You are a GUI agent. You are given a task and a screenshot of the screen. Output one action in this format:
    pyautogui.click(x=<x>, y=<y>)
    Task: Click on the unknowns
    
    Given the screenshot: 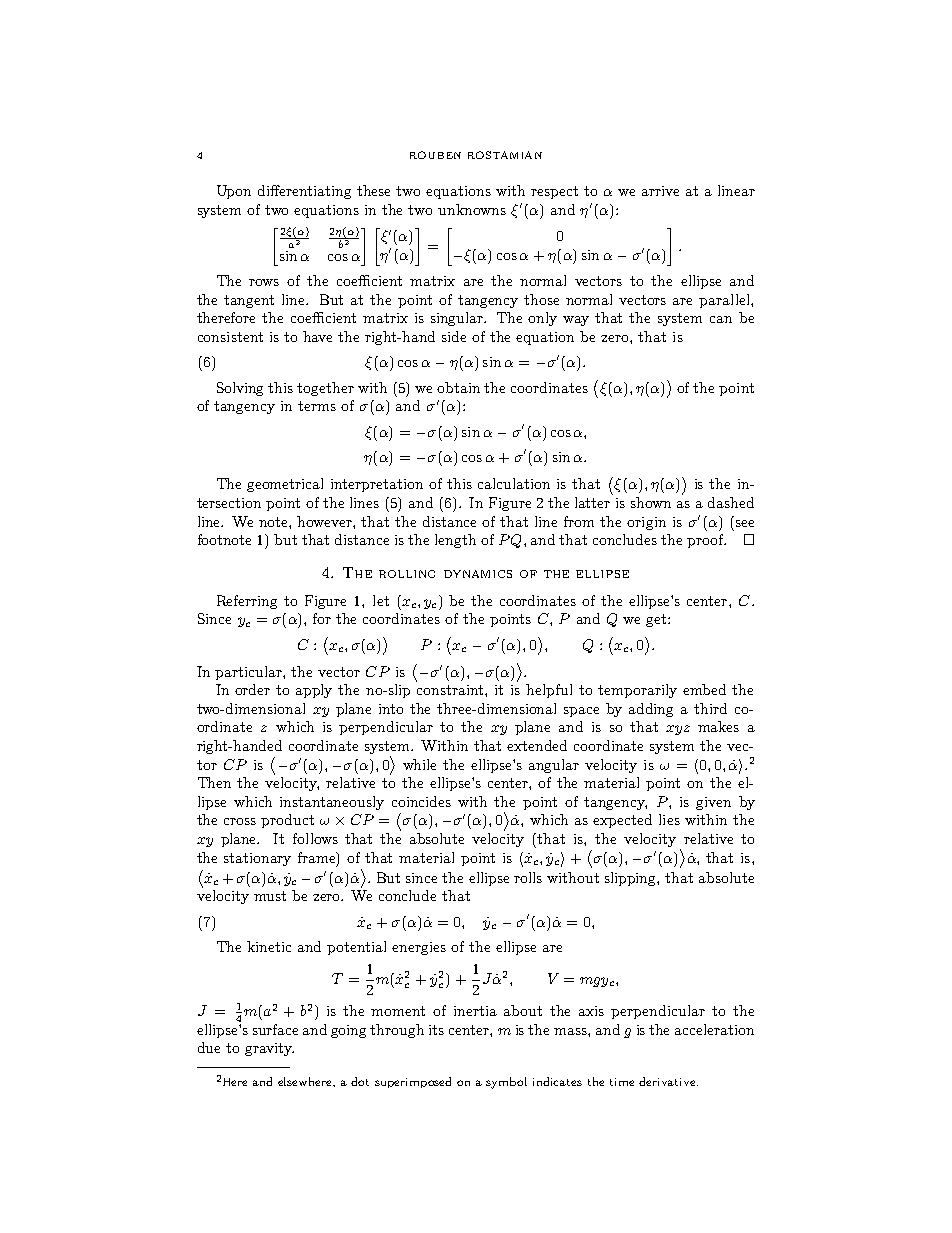 What is the action you would take?
    pyautogui.click(x=472, y=209)
